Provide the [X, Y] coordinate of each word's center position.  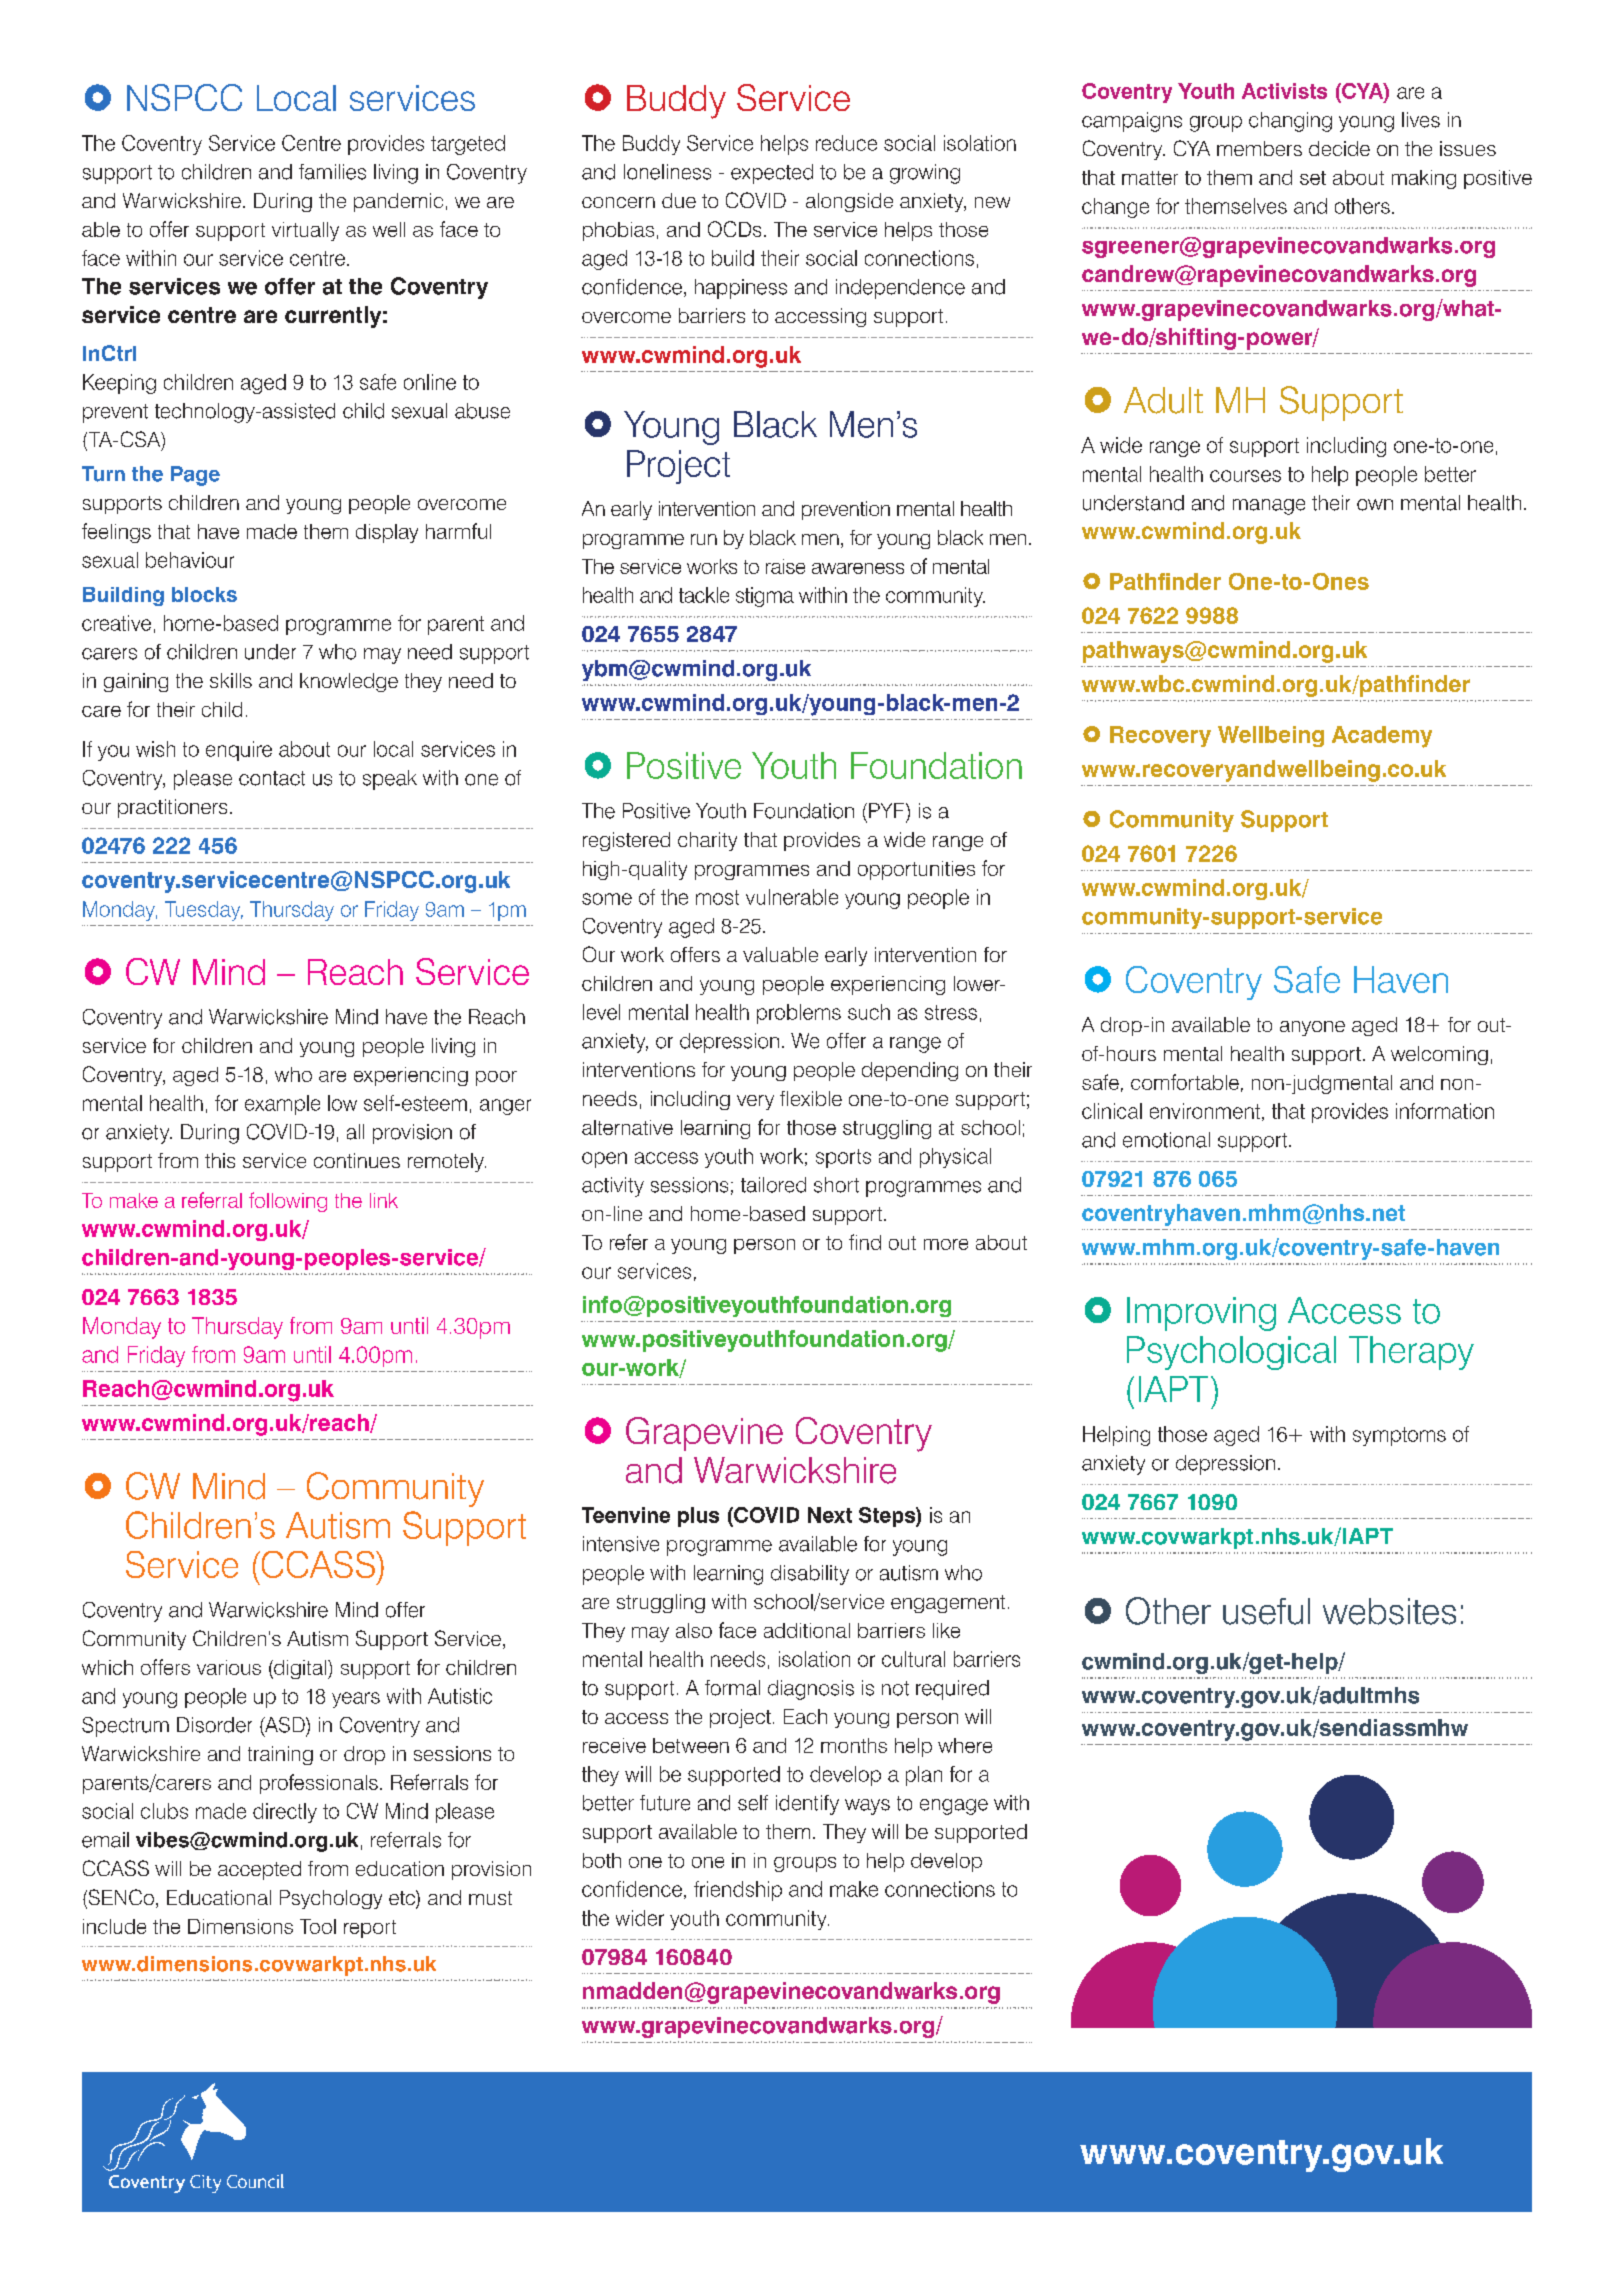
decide [1339, 148]
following [288, 1202]
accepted [259, 1870]
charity [707, 841]
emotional [1166, 1140]
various [229, 1667]
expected [772, 174]
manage [1269, 507]
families [332, 172]
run [704, 539]
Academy [1382, 737]
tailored [773, 1185]
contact [272, 778]
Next [830, 1515]
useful [1266, 1611]
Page [195, 476]
